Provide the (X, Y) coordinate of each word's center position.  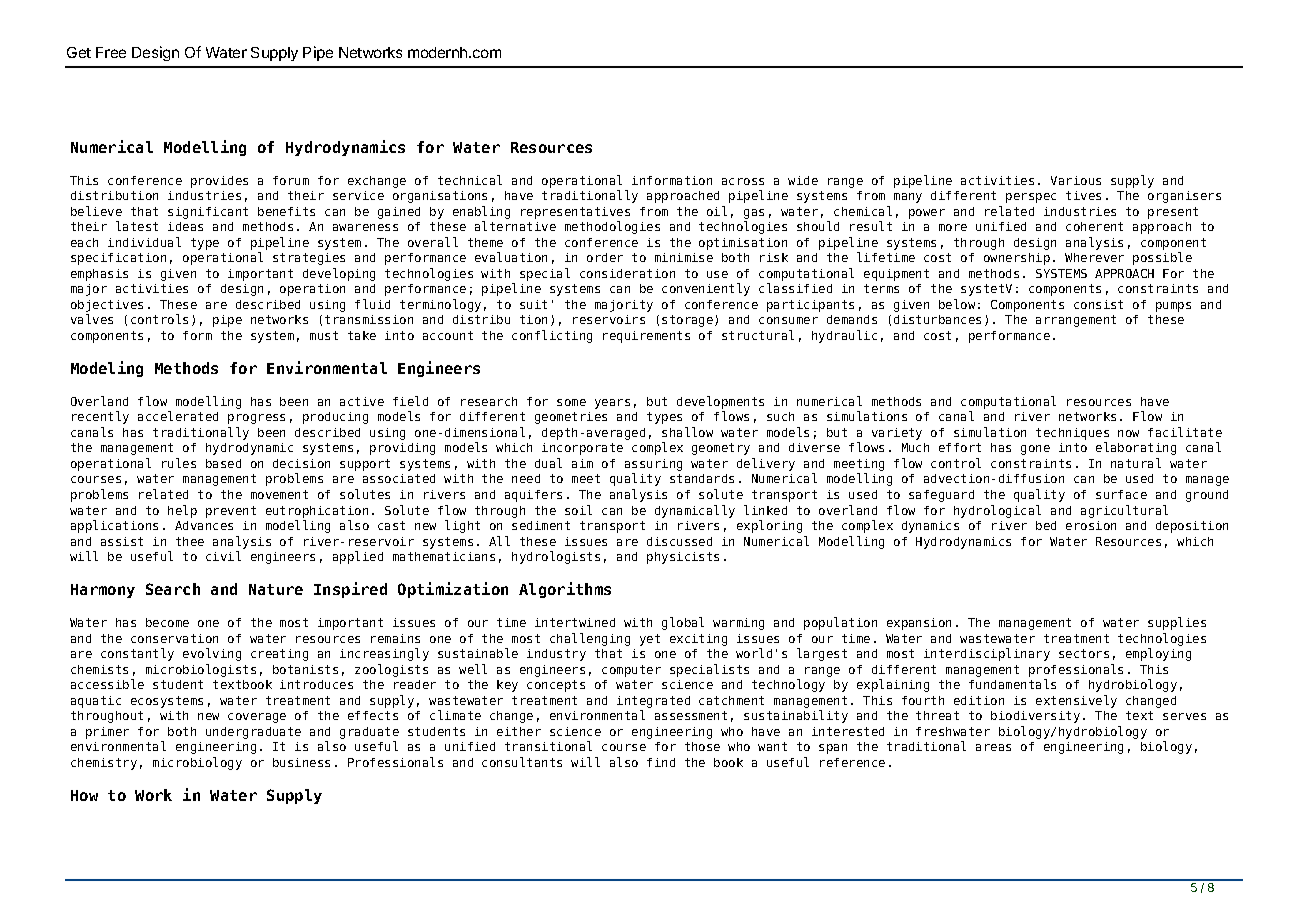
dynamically (695, 511)
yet (650, 640)
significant (208, 213)
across (743, 181)
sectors (1084, 653)
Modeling (107, 369)
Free (111, 52)
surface (1121, 494)
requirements (646, 337)
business (301, 762)
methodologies (612, 227)
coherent (1094, 226)
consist (1098, 304)
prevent (231, 512)
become (167, 622)
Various (1076, 180)
